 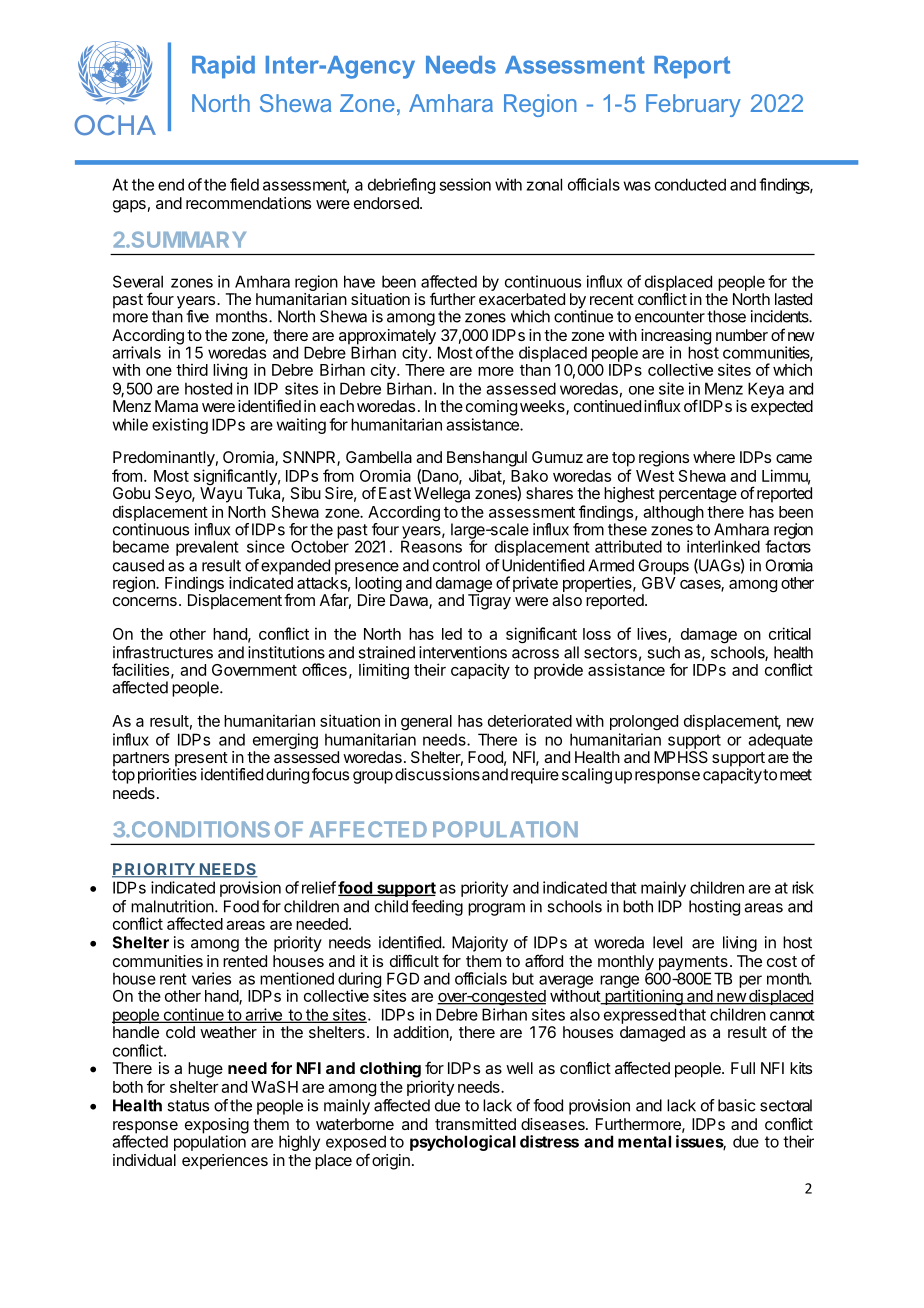 What do you see at coordinates (491, 408) in the image?
I see `coming` at bounding box center [491, 408].
